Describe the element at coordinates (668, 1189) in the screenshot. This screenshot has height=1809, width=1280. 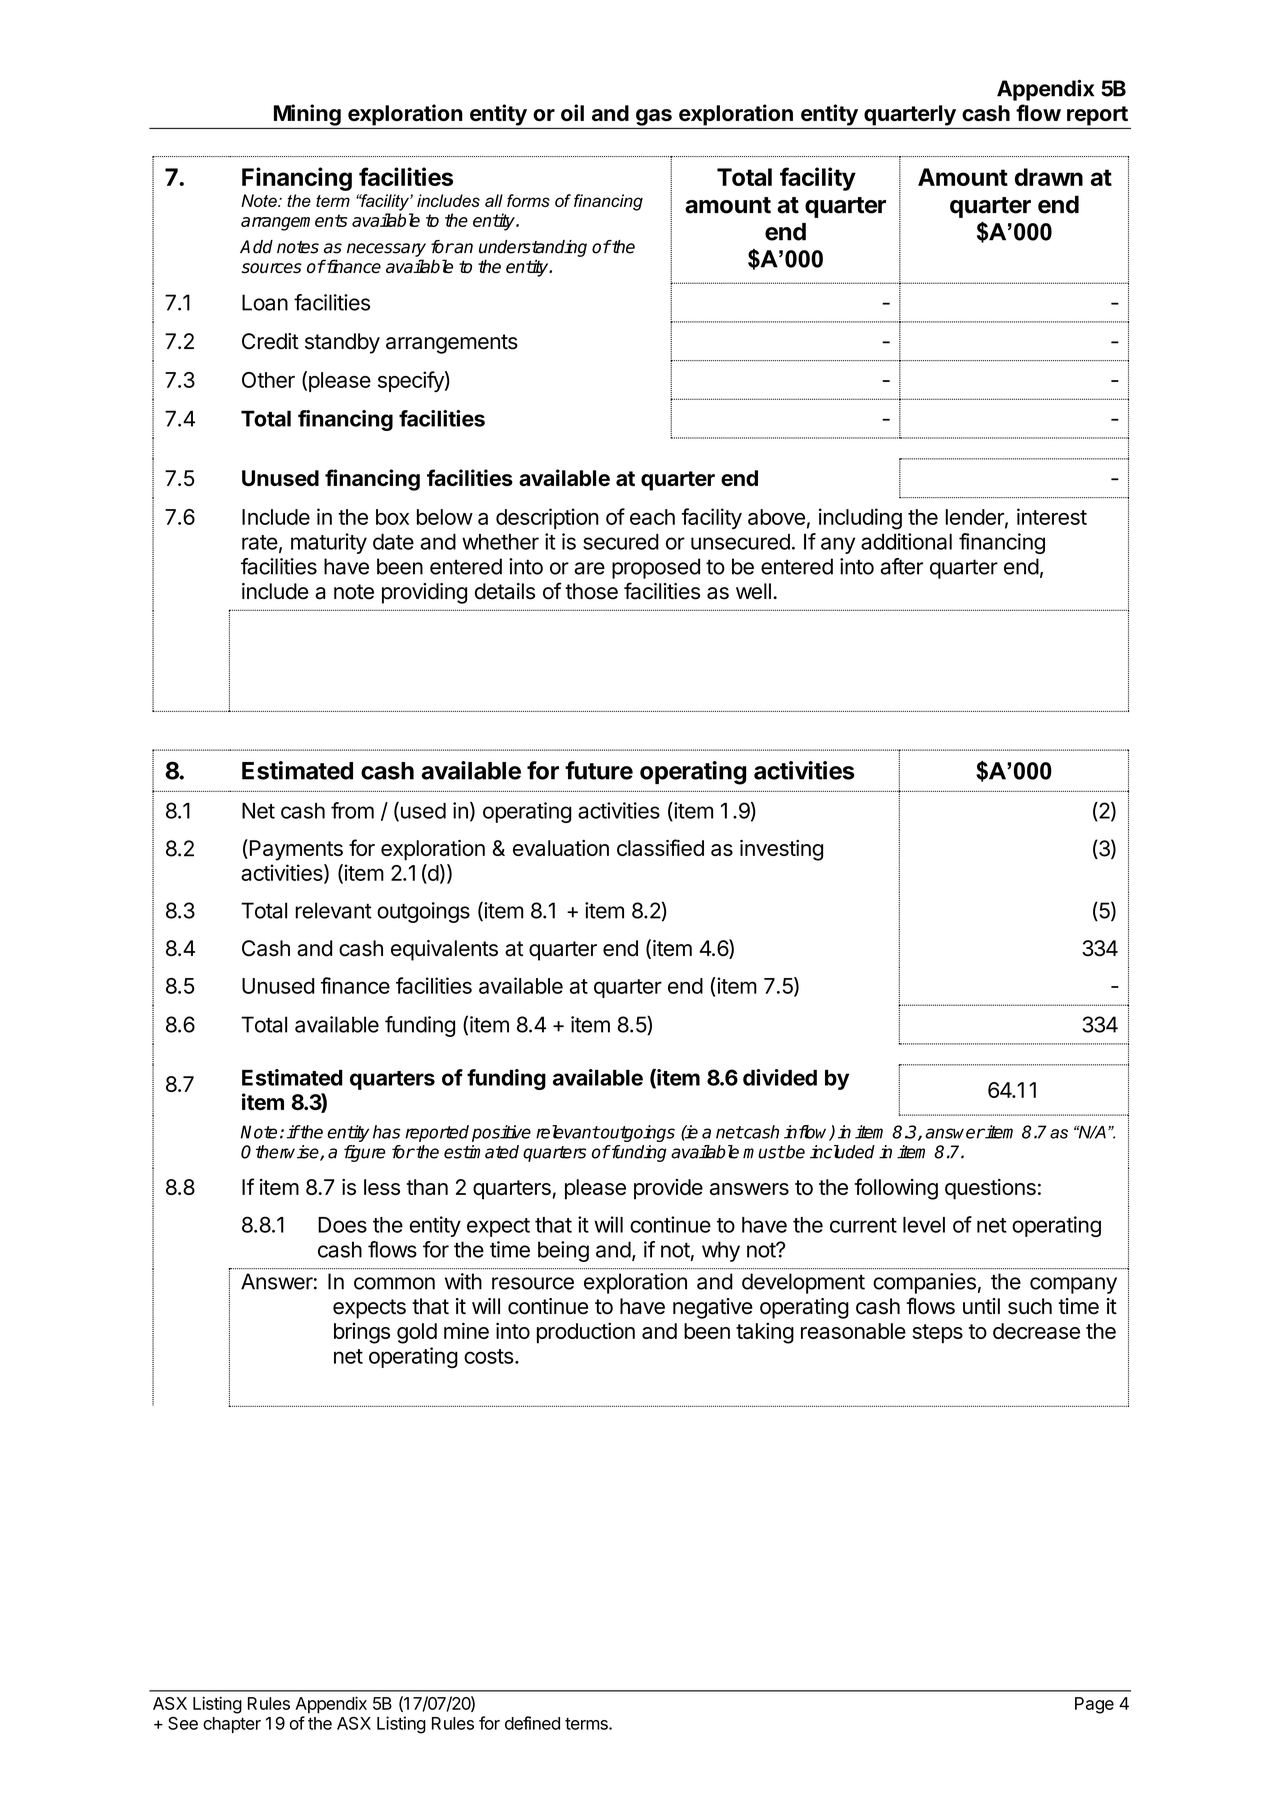
I see `provide` at that location.
